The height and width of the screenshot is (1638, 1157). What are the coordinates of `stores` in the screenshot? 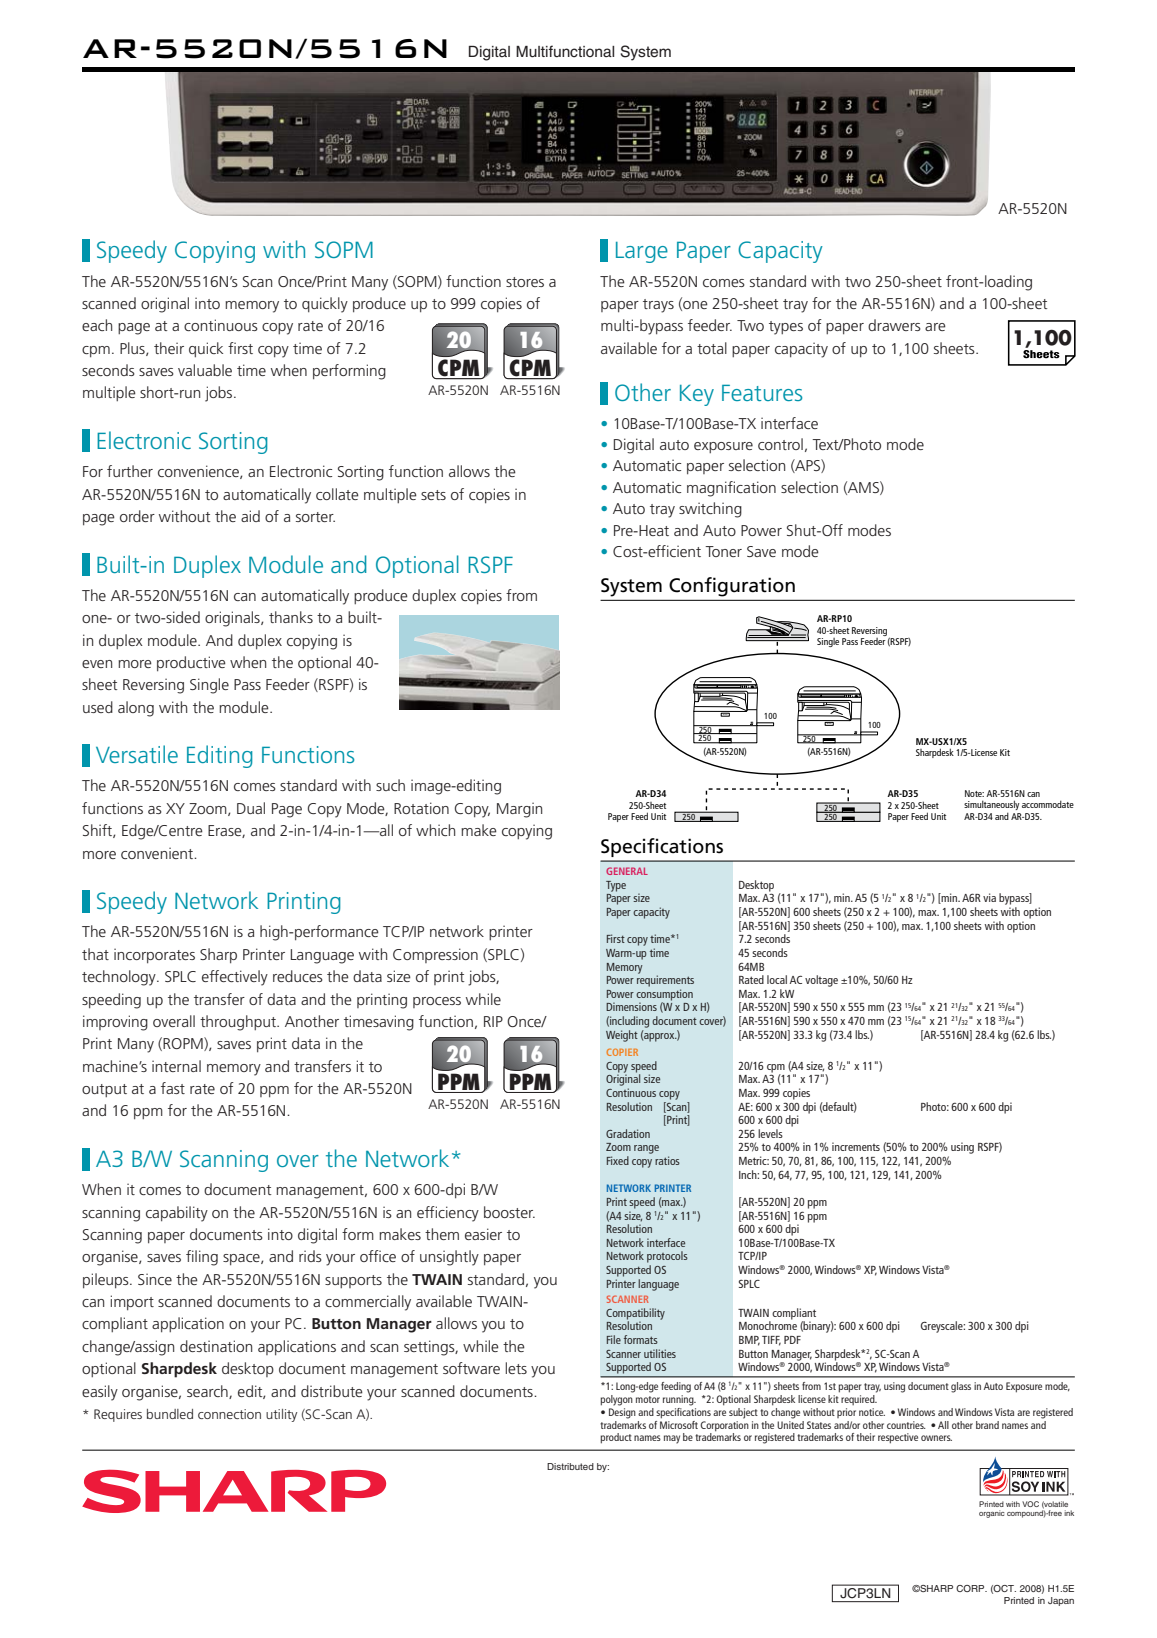 It's located at (525, 282).
